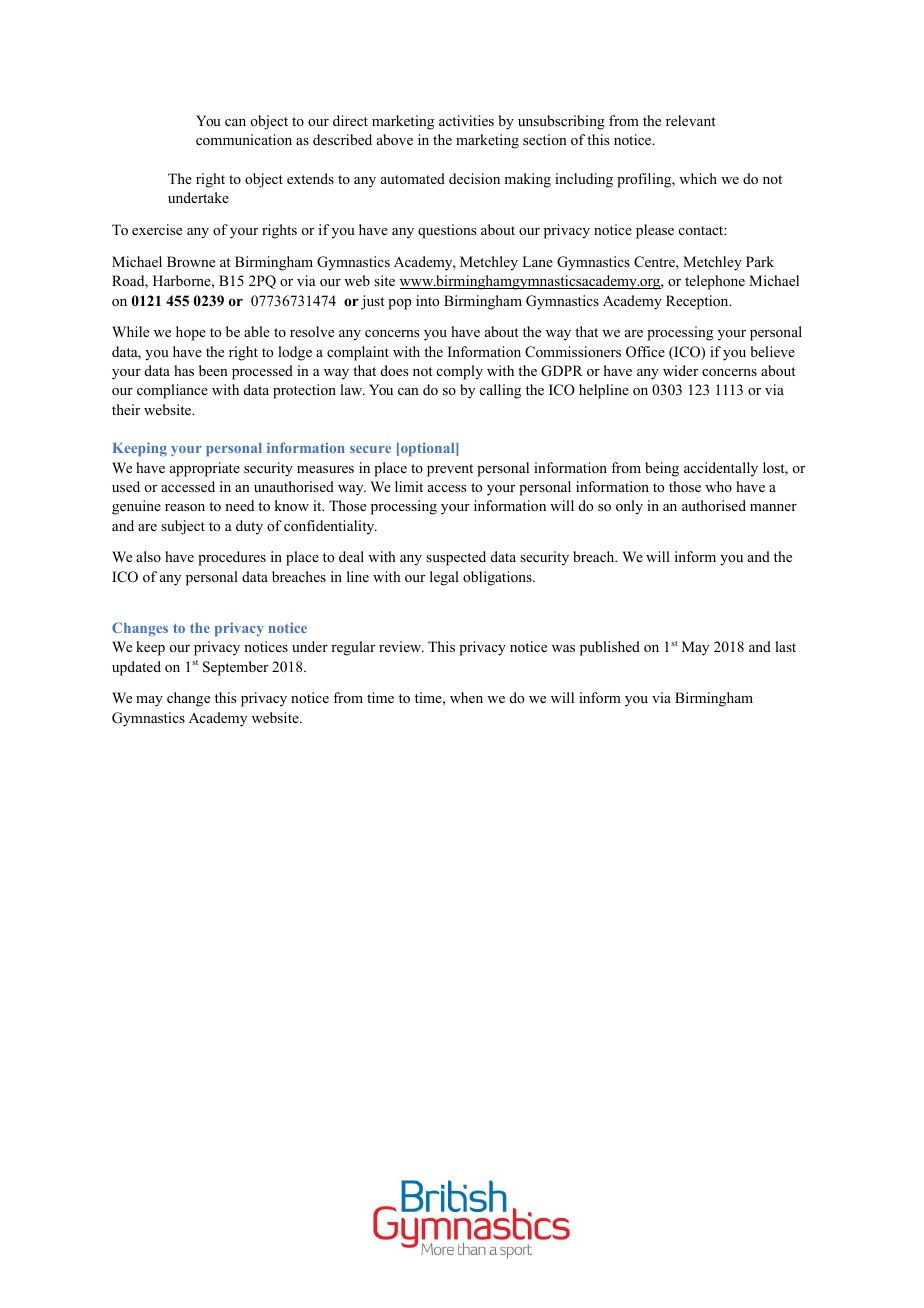 The image size is (924, 1308). What do you see at coordinates (456, 558) in the page?
I see `suspected` at bounding box center [456, 558].
